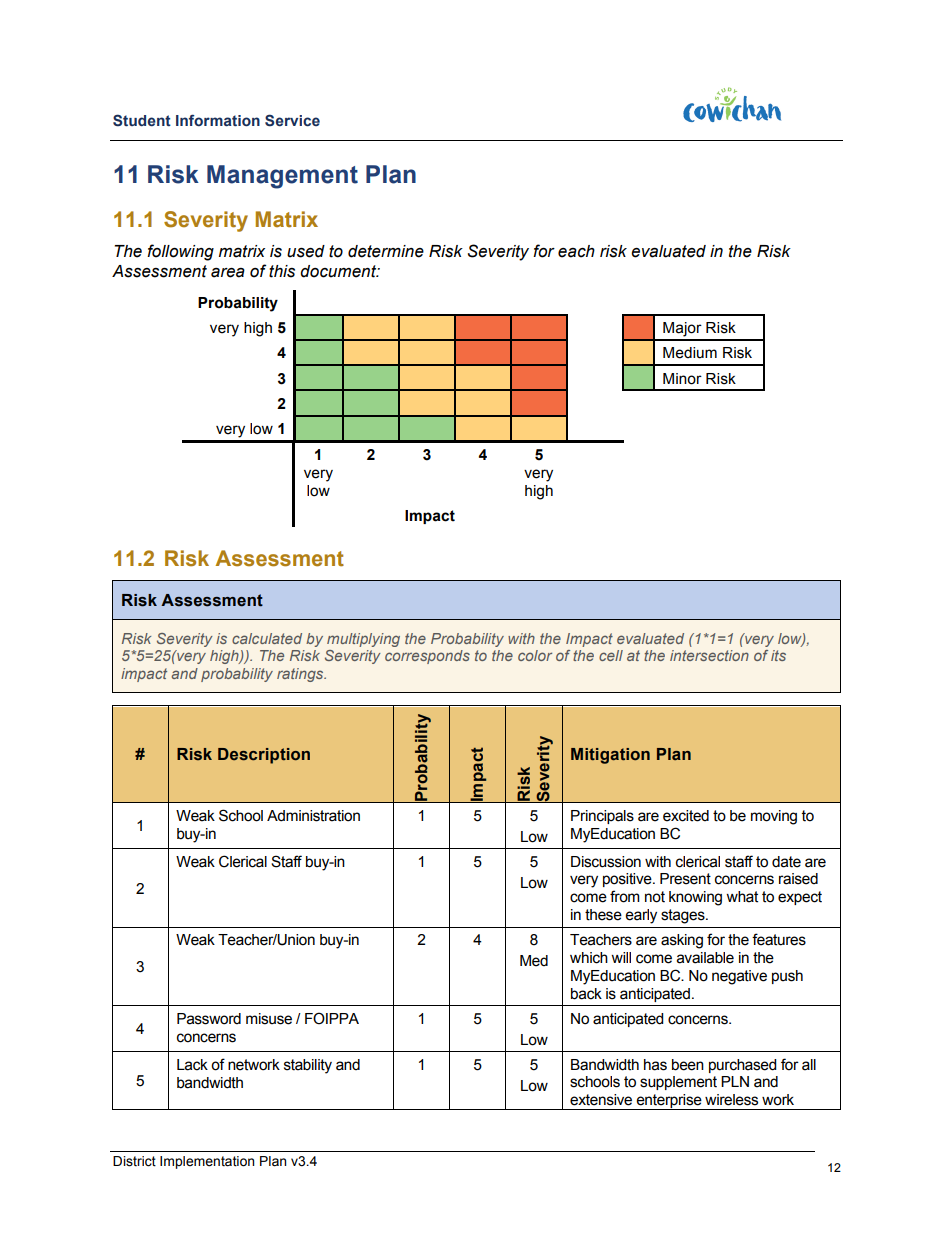 The image size is (952, 1233). I want to click on calculated, so click(267, 638).
